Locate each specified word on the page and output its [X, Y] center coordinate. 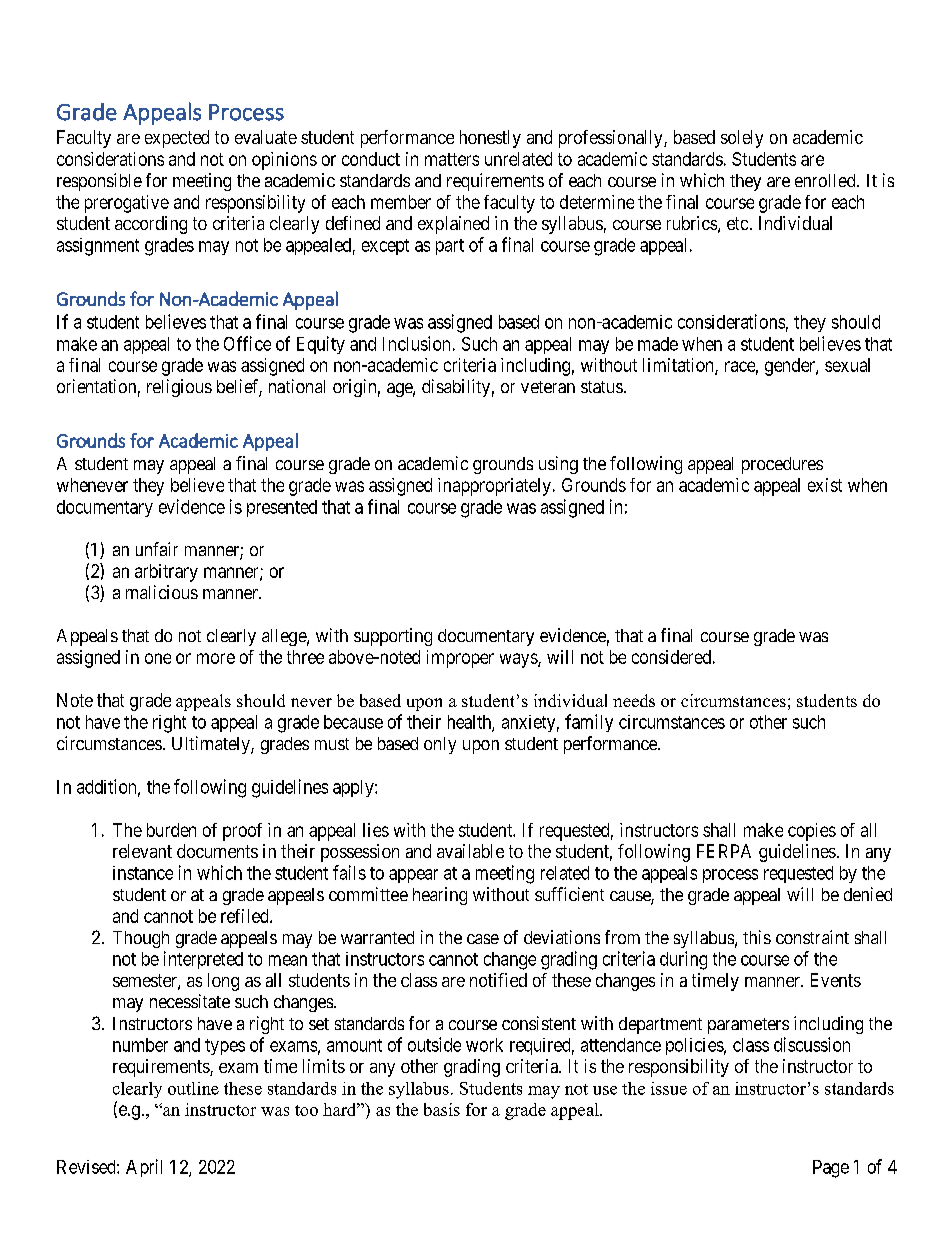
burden [171, 830]
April [144, 1168]
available [470, 851]
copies [812, 832]
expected [177, 139]
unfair [157, 549]
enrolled [826, 180]
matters [452, 159]
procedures [782, 465]
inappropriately [494, 487]
